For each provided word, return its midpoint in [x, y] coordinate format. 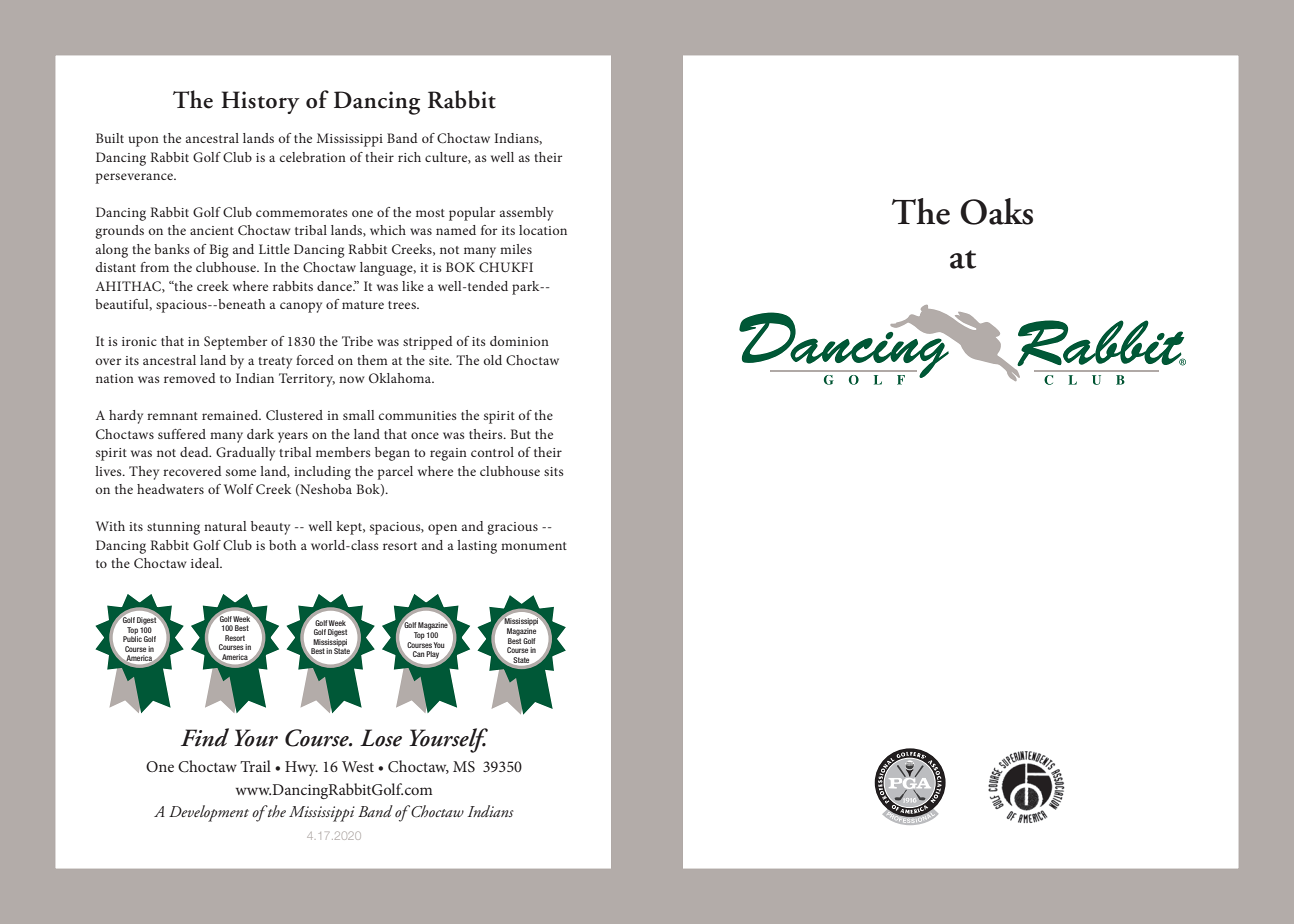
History [261, 102]
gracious [512, 528]
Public [132, 638]
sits [554, 471]
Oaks [996, 211]
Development [209, 813]
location [543, 230]
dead [195, 452]
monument [534, 546]
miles [516, 249]
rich [409, 157]
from [154, 267]
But [520, 434]
